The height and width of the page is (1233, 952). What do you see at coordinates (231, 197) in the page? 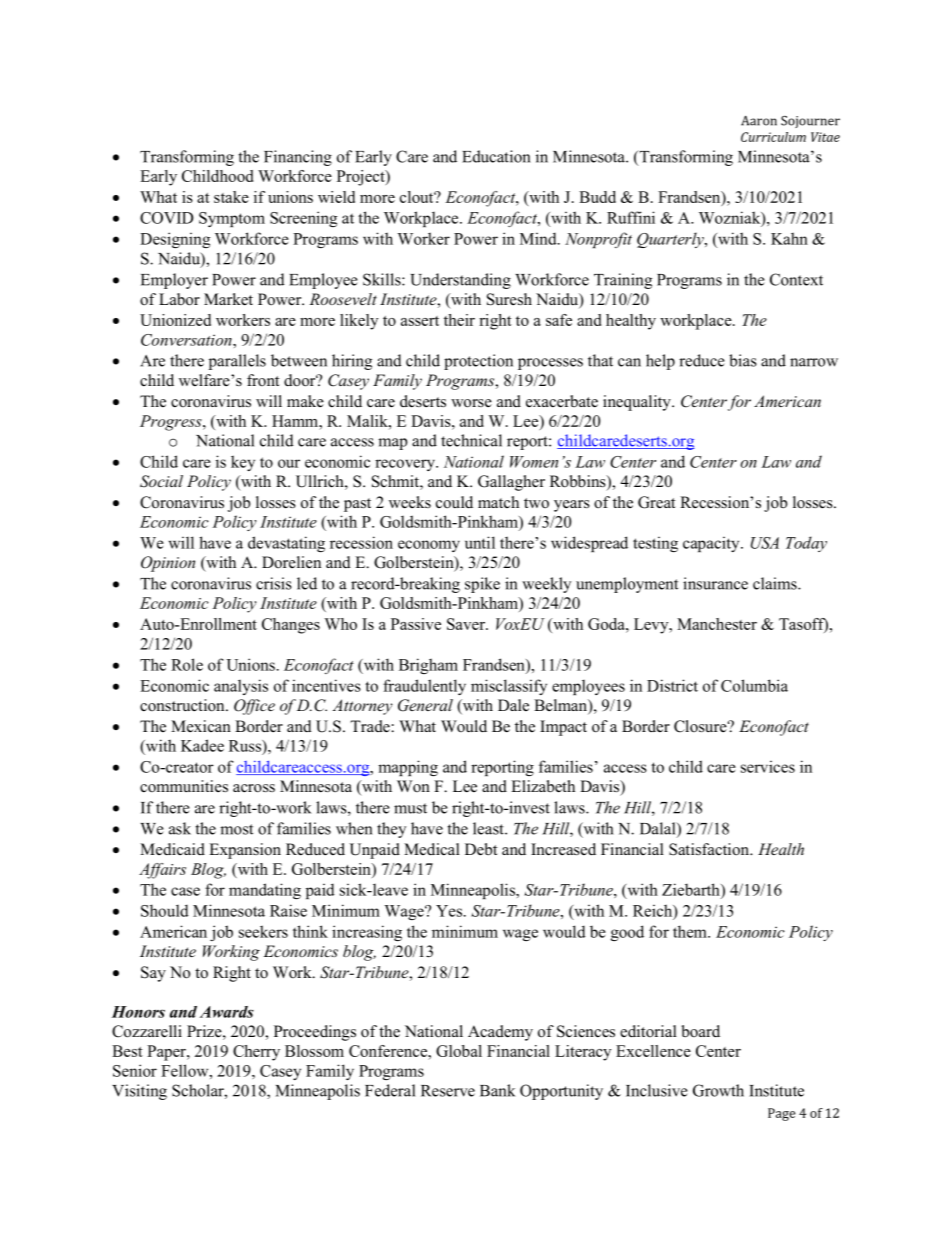
I see `stake` at bounding box center [231, 197].
